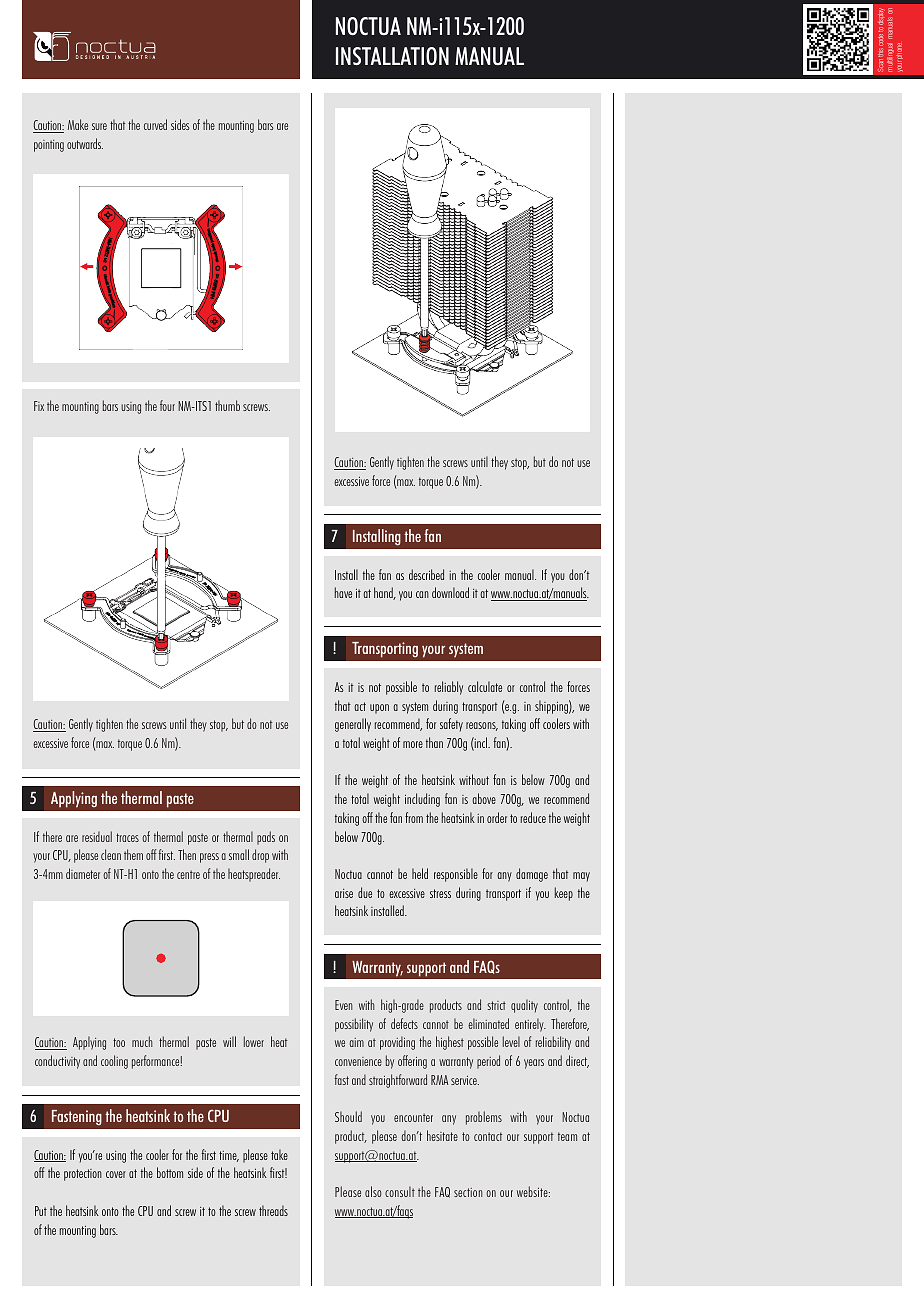 The height and width of the document is (1308, 924). Describe the element at coordinates (279, 1154) in the document. I see `take` at that location.
